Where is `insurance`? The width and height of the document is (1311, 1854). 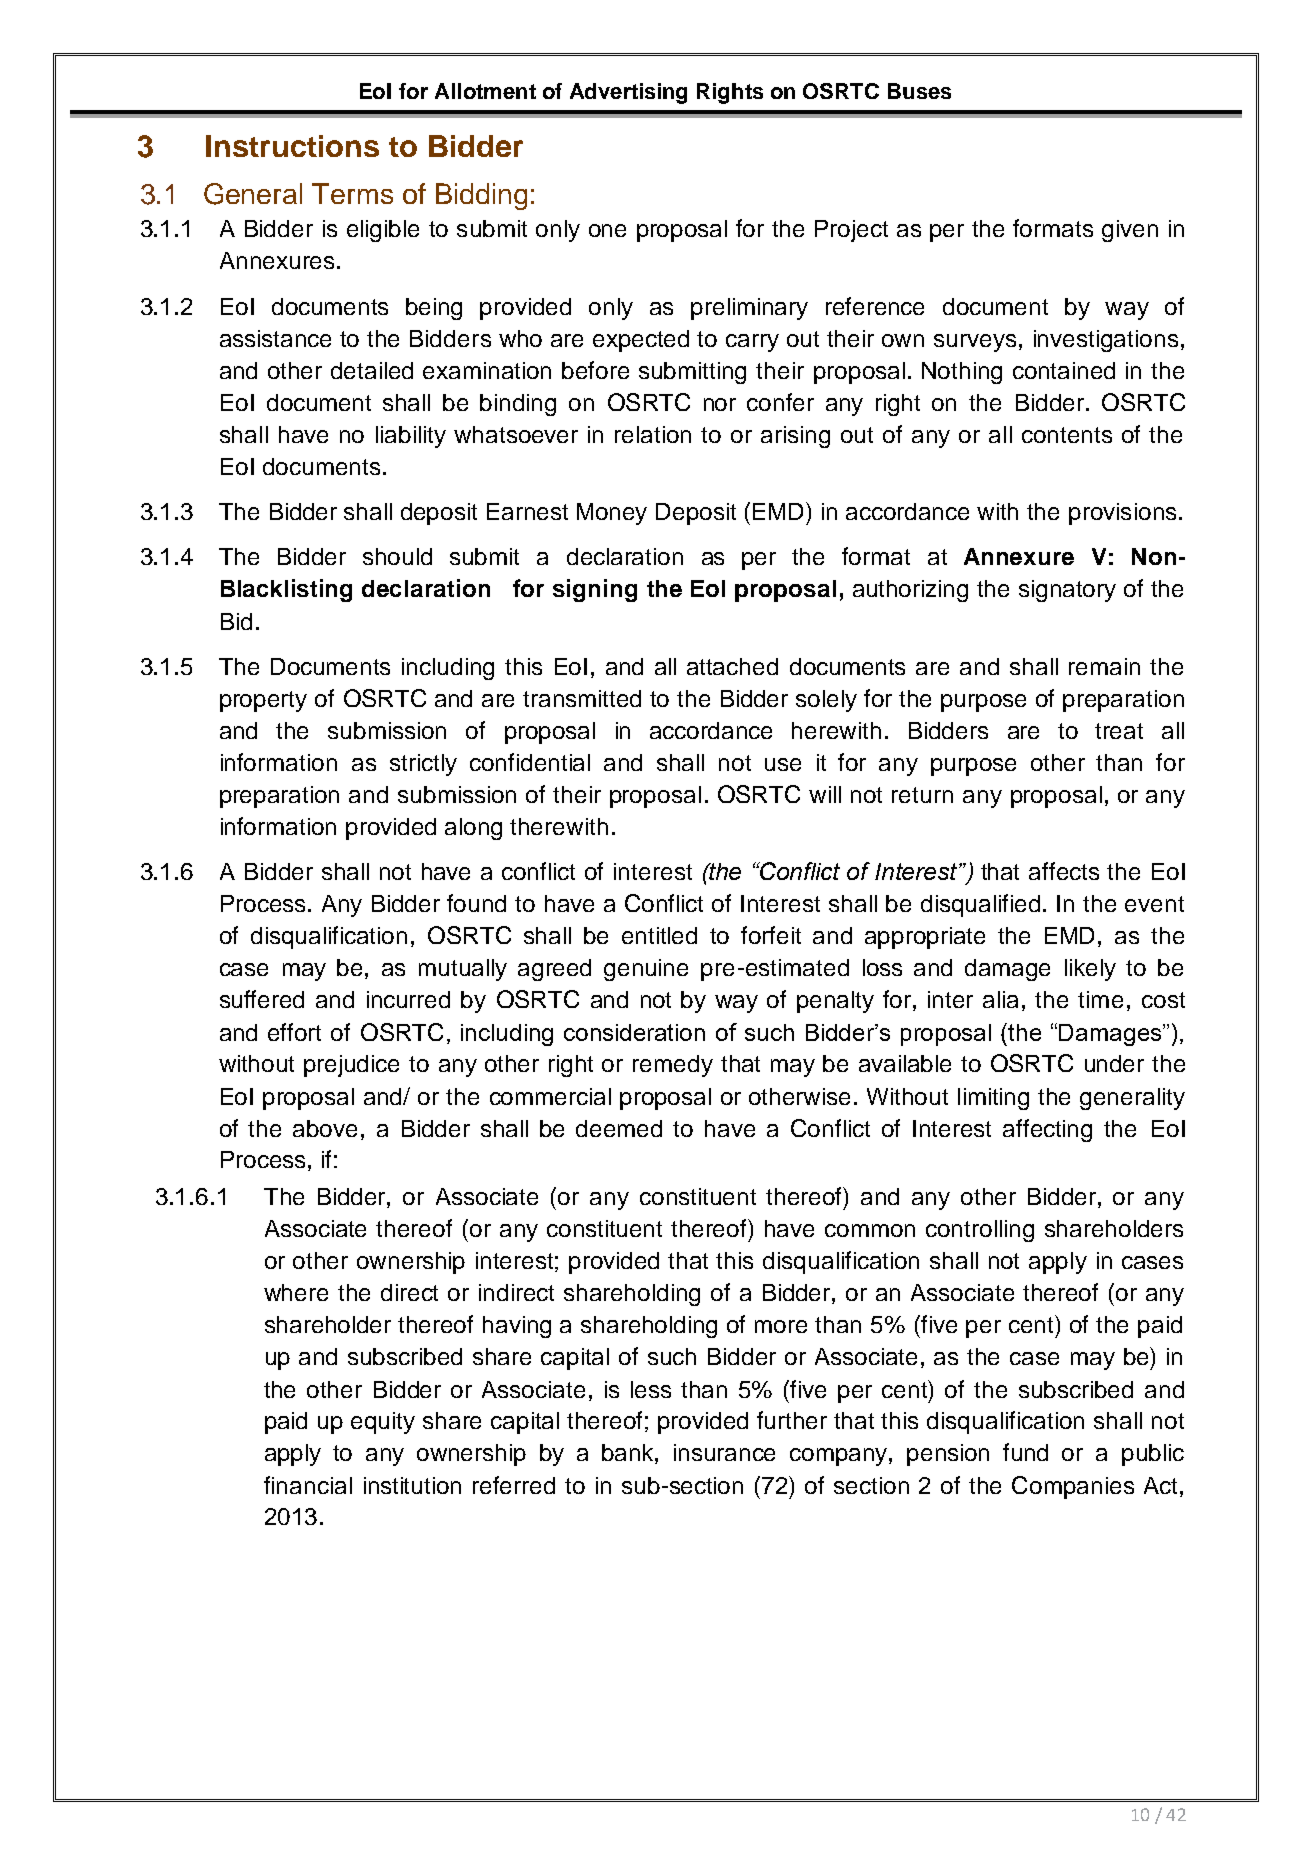
insurance is located at coordinates (724, 1452).
